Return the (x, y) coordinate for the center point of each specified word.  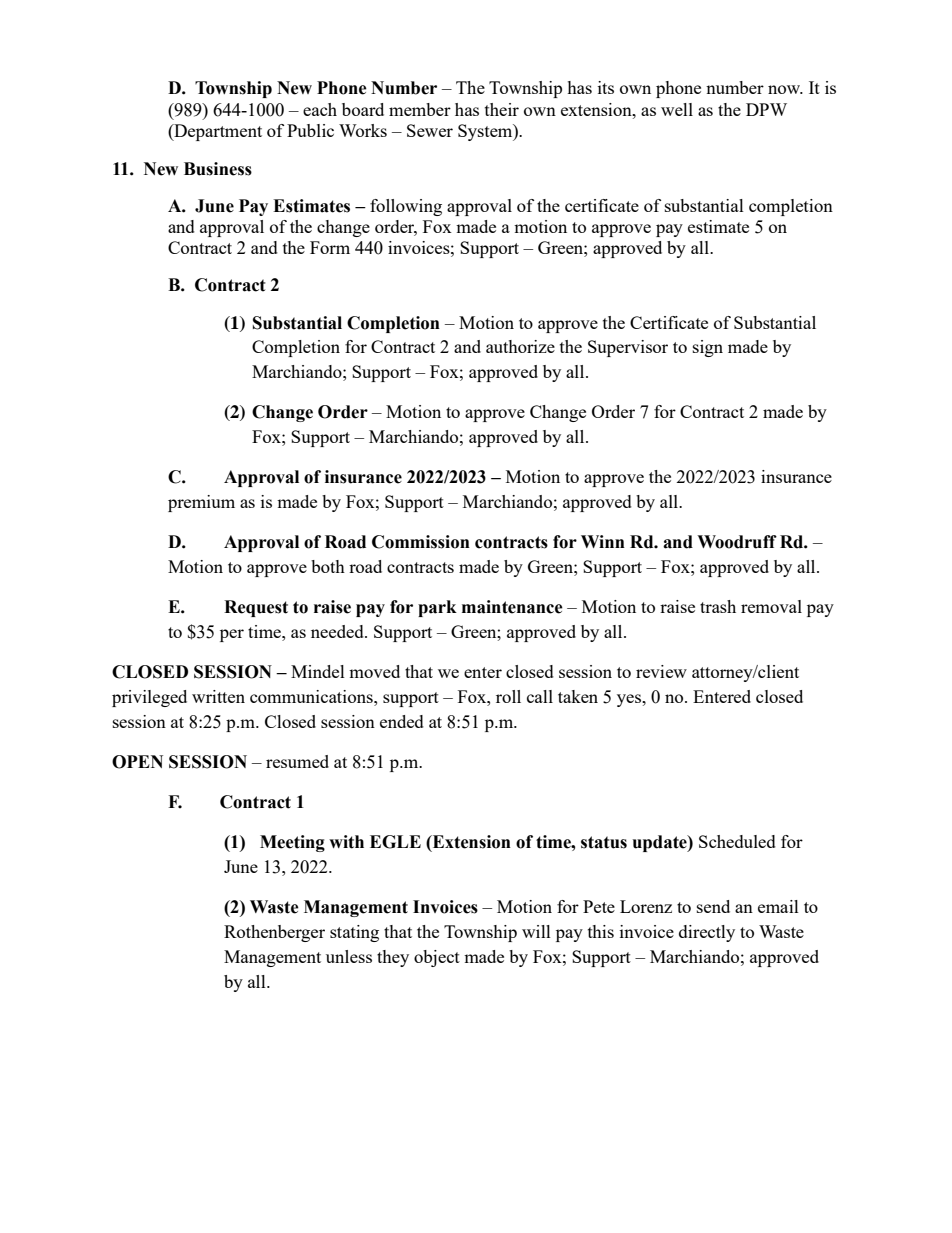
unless (349, 956)
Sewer (430, 130)
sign (708, 348)
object (437, 958)
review (661, 671)
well (677, 109)
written (218, 696)
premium (201, 503)
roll (508, 696)
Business (218, 169)
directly (707, 933)
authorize (520, 346)
